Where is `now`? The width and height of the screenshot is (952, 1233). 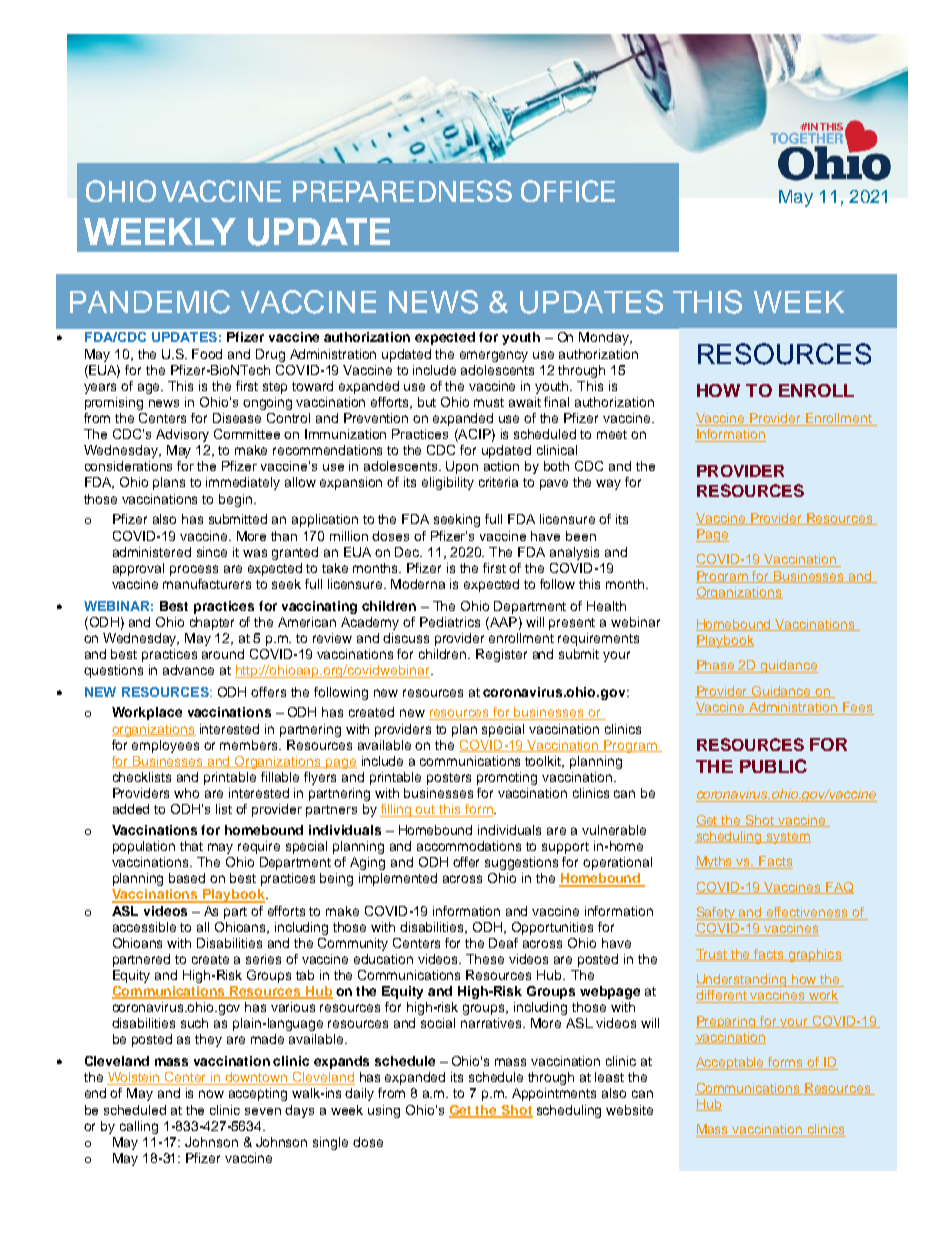 now is located at coordinates (211, 1094).
